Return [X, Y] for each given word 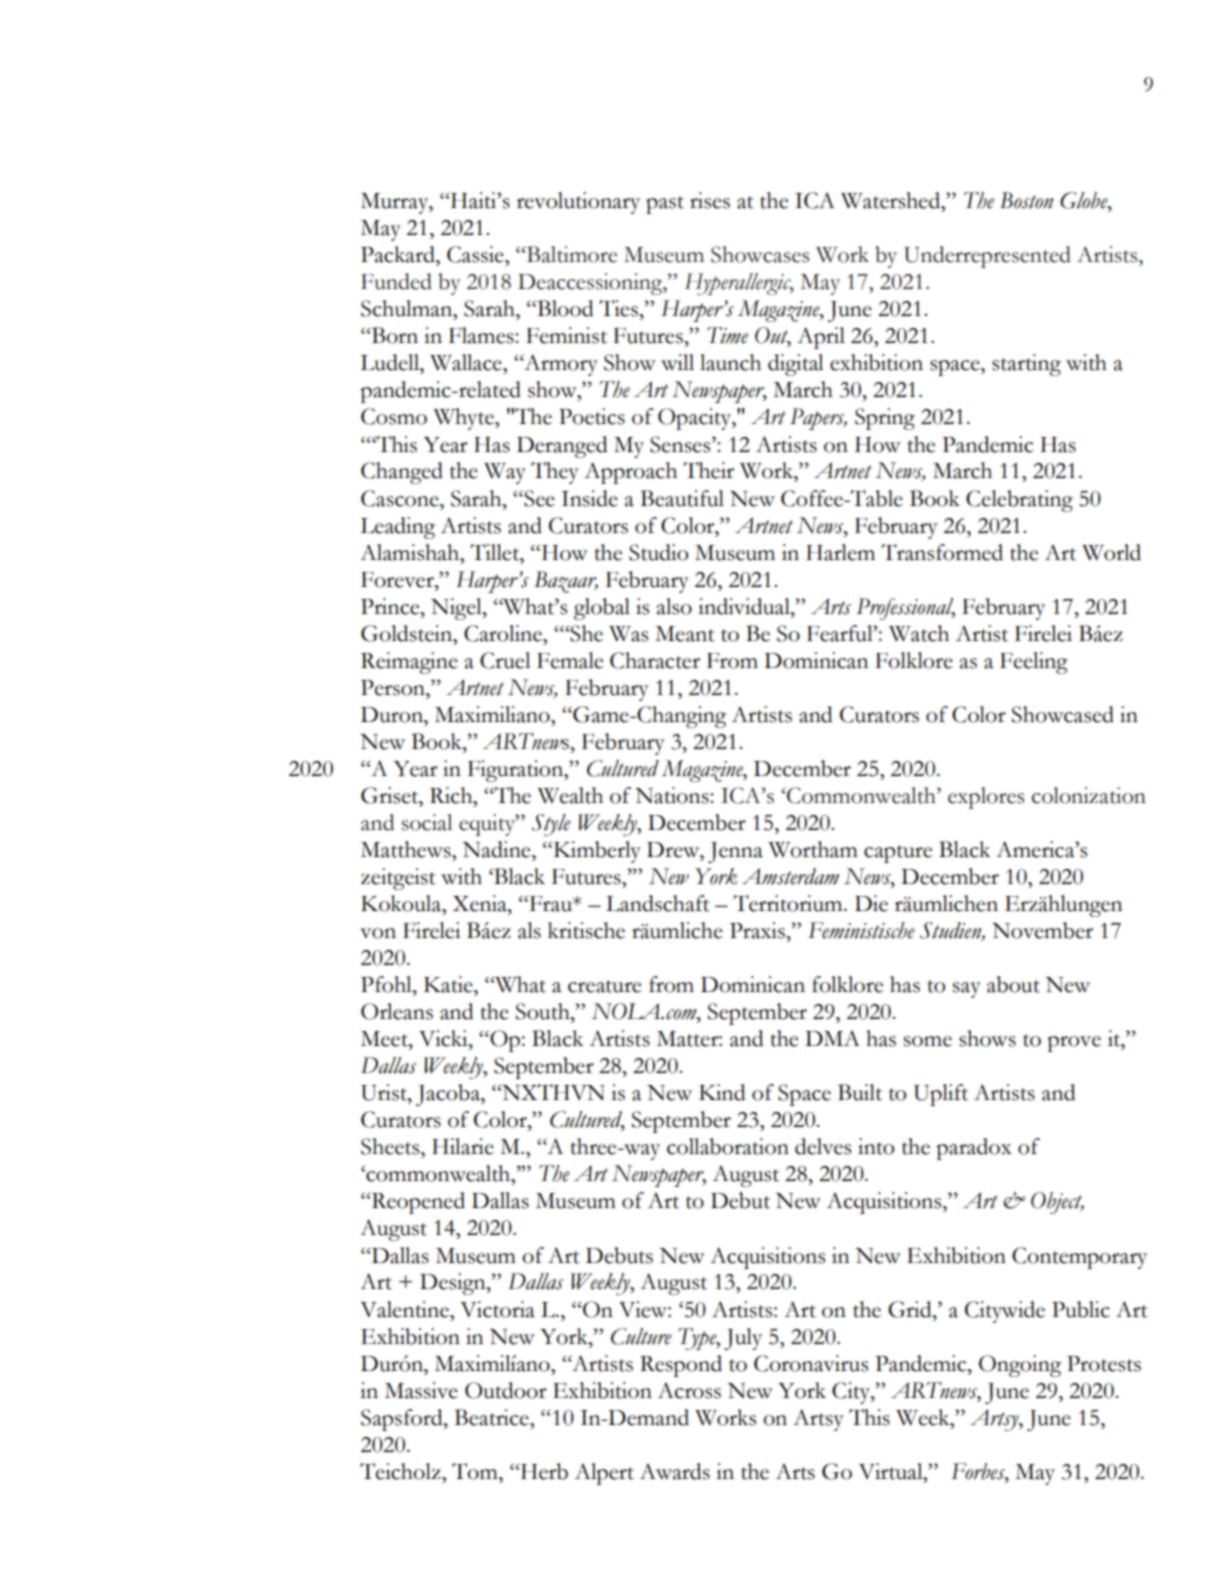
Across [689, 1390]
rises [710, 200]
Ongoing [1020, 1366]
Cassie [476, 254]
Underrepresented [987, 257]
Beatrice [492, 1417]
